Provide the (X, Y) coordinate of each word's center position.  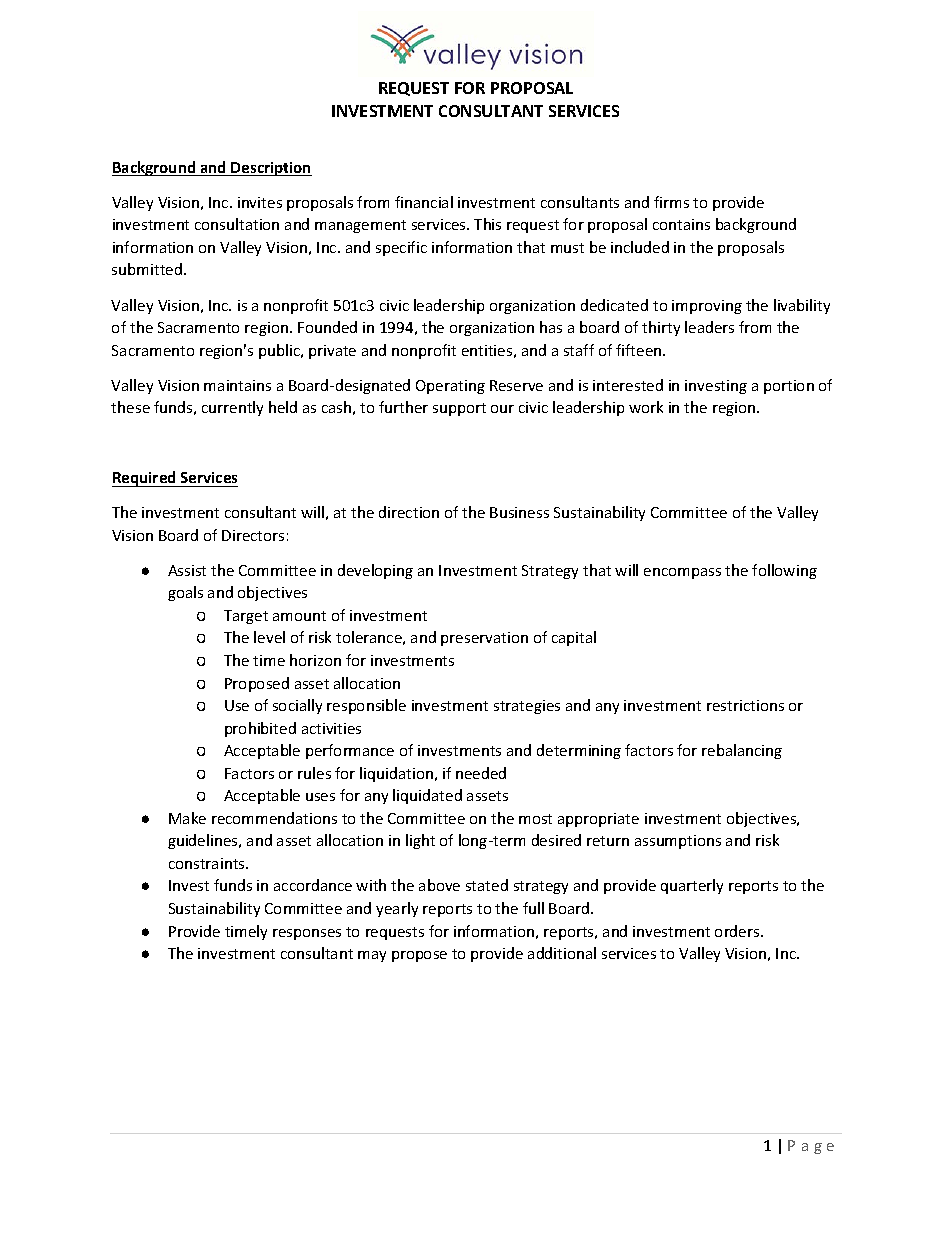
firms (671, 202)
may (372, 956)
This (487, 224)
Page (811, 1147)
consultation (237, 224)
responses (307, 934)
